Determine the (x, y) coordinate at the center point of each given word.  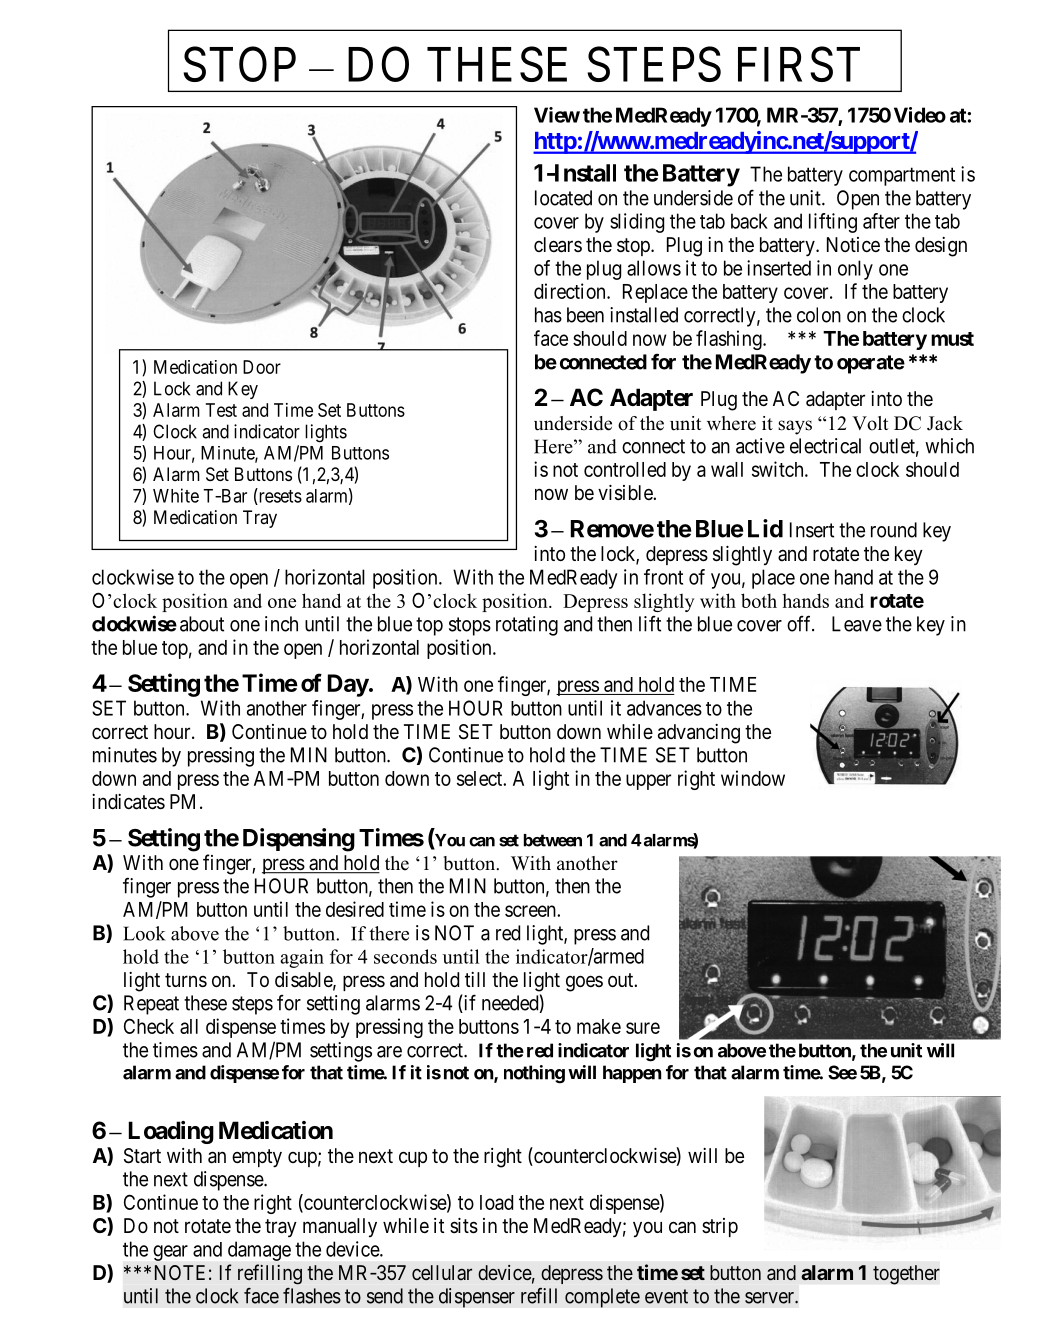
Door (262, 367)
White (176, 495)
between (553, 840)
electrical (825, 446)
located (563, 198)
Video (920, 115)
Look (144, 933)
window (753, 778)
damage (259, 1251)
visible (626, 493)
